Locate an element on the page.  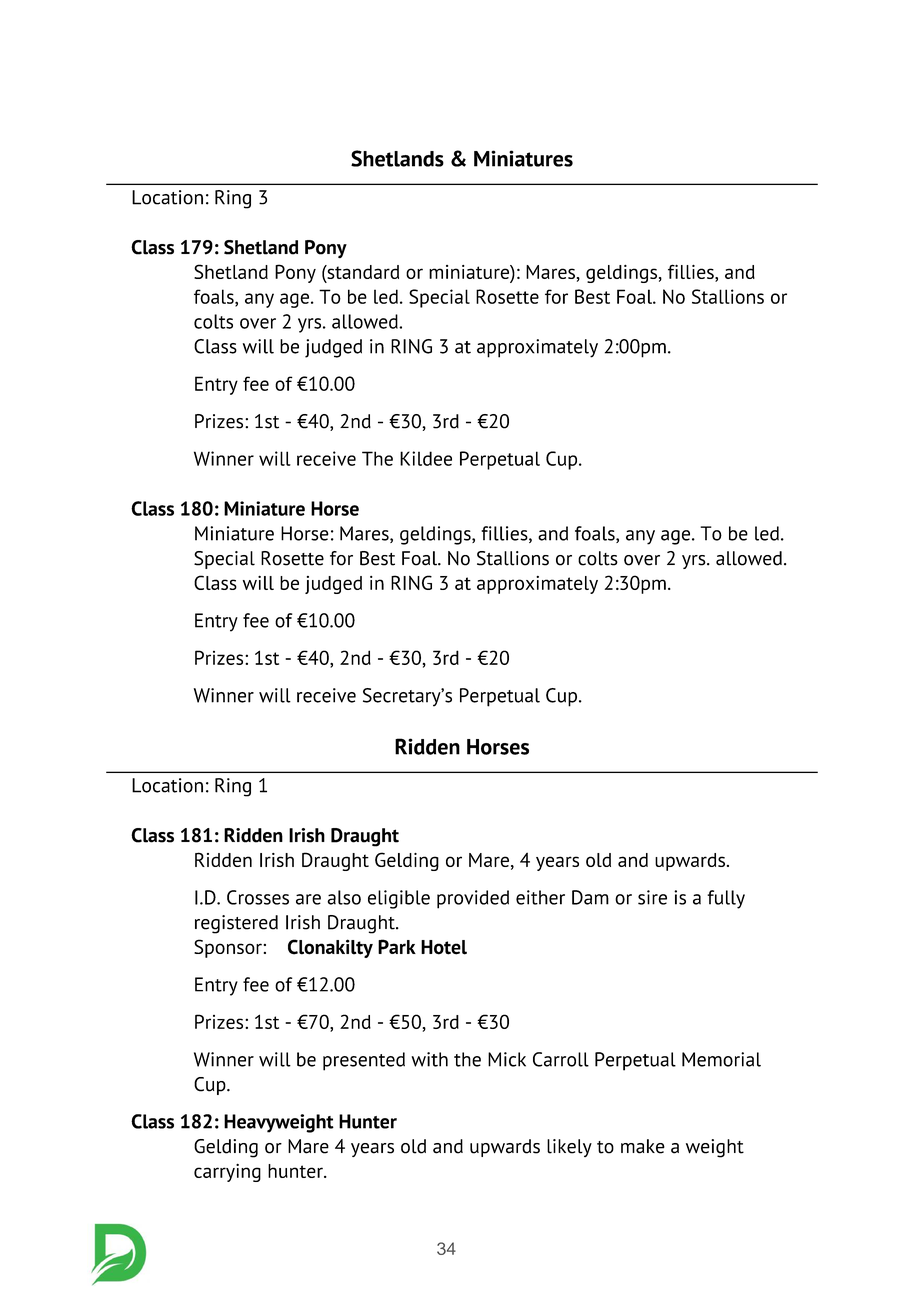
Carroll is located at coordinates (561, 1059).
